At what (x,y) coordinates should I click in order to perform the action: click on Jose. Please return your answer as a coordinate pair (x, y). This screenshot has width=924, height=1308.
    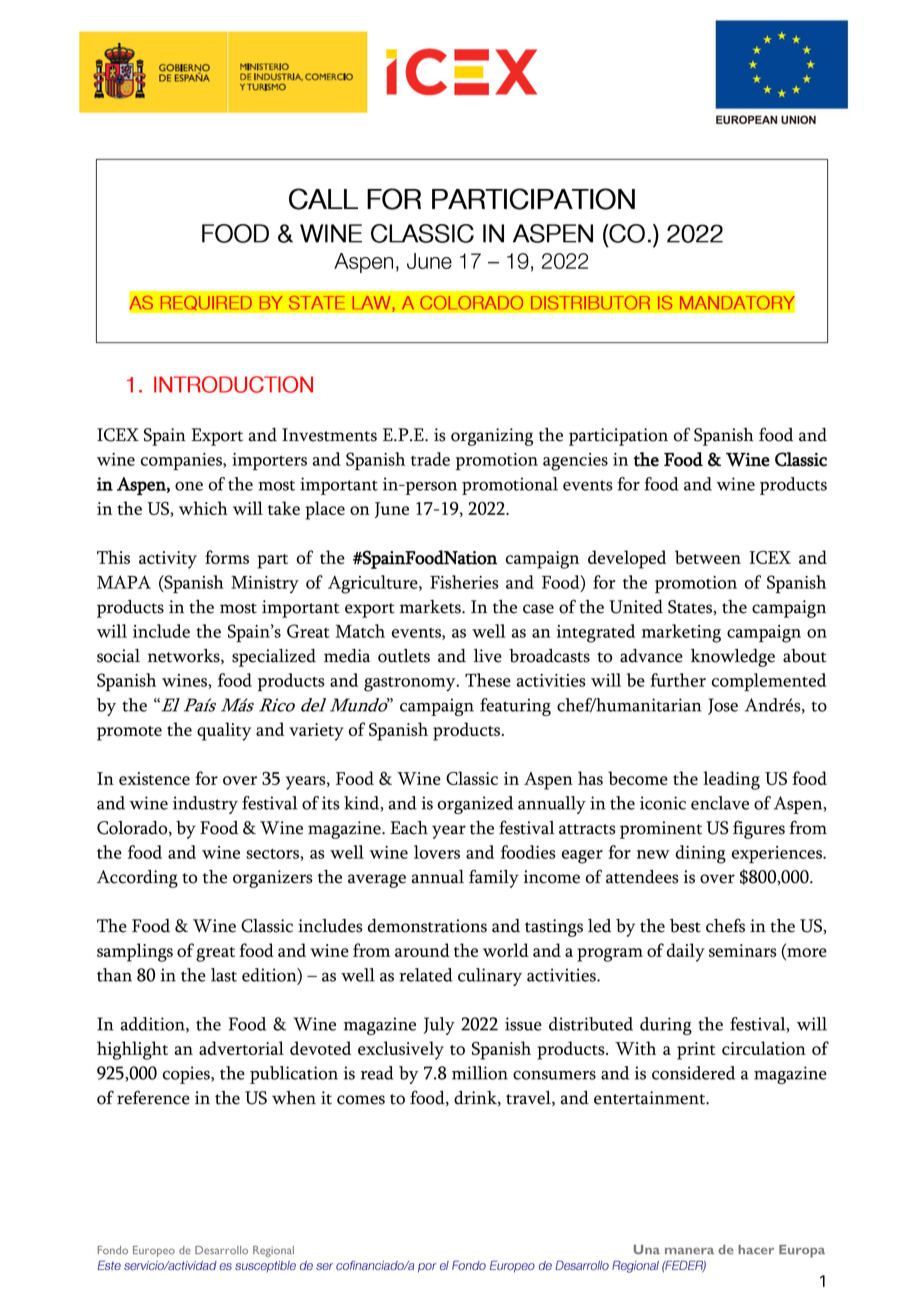
    Looking at the image, I should click on (723, 706).
